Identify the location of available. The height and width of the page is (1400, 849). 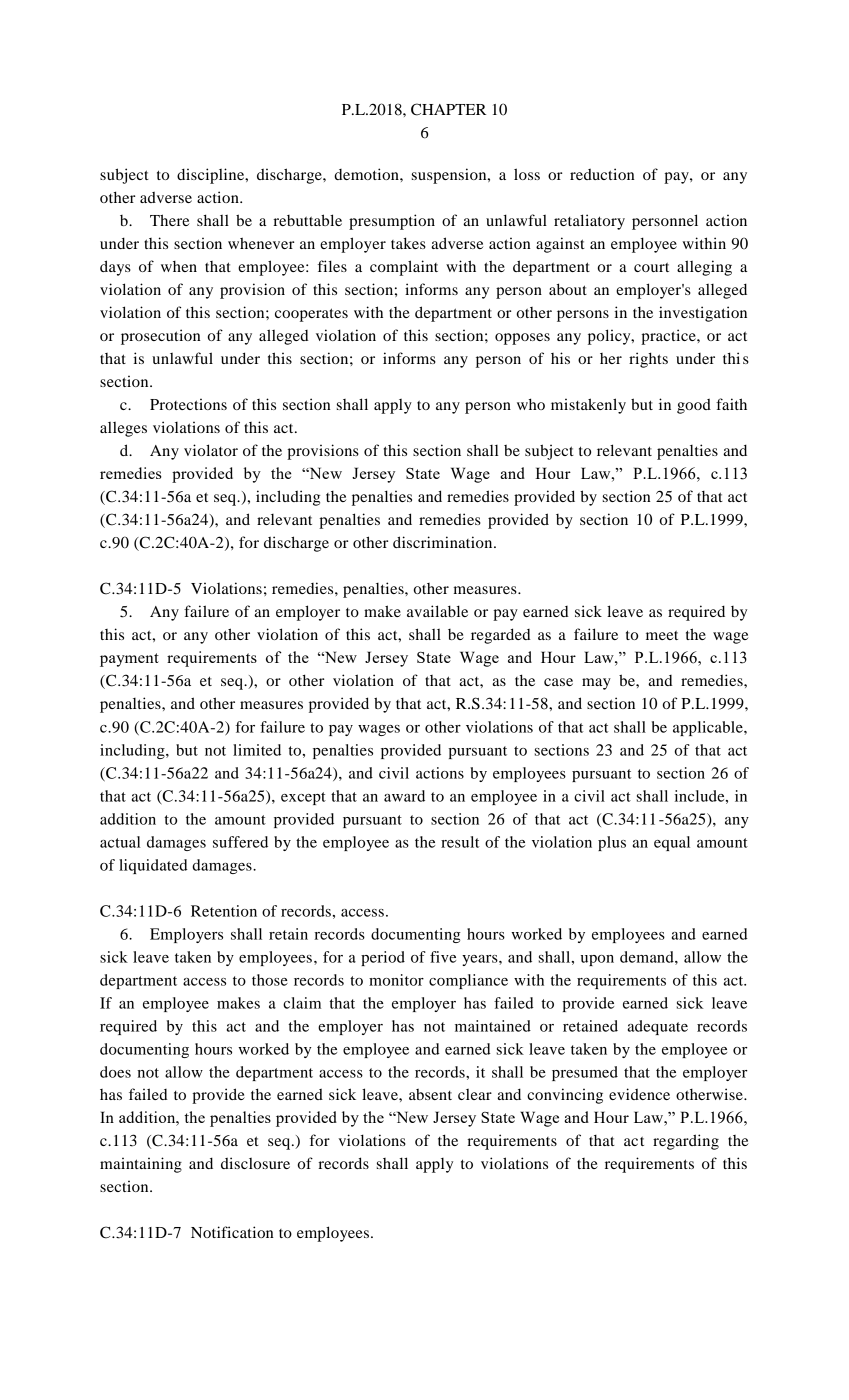
(437, 611).
